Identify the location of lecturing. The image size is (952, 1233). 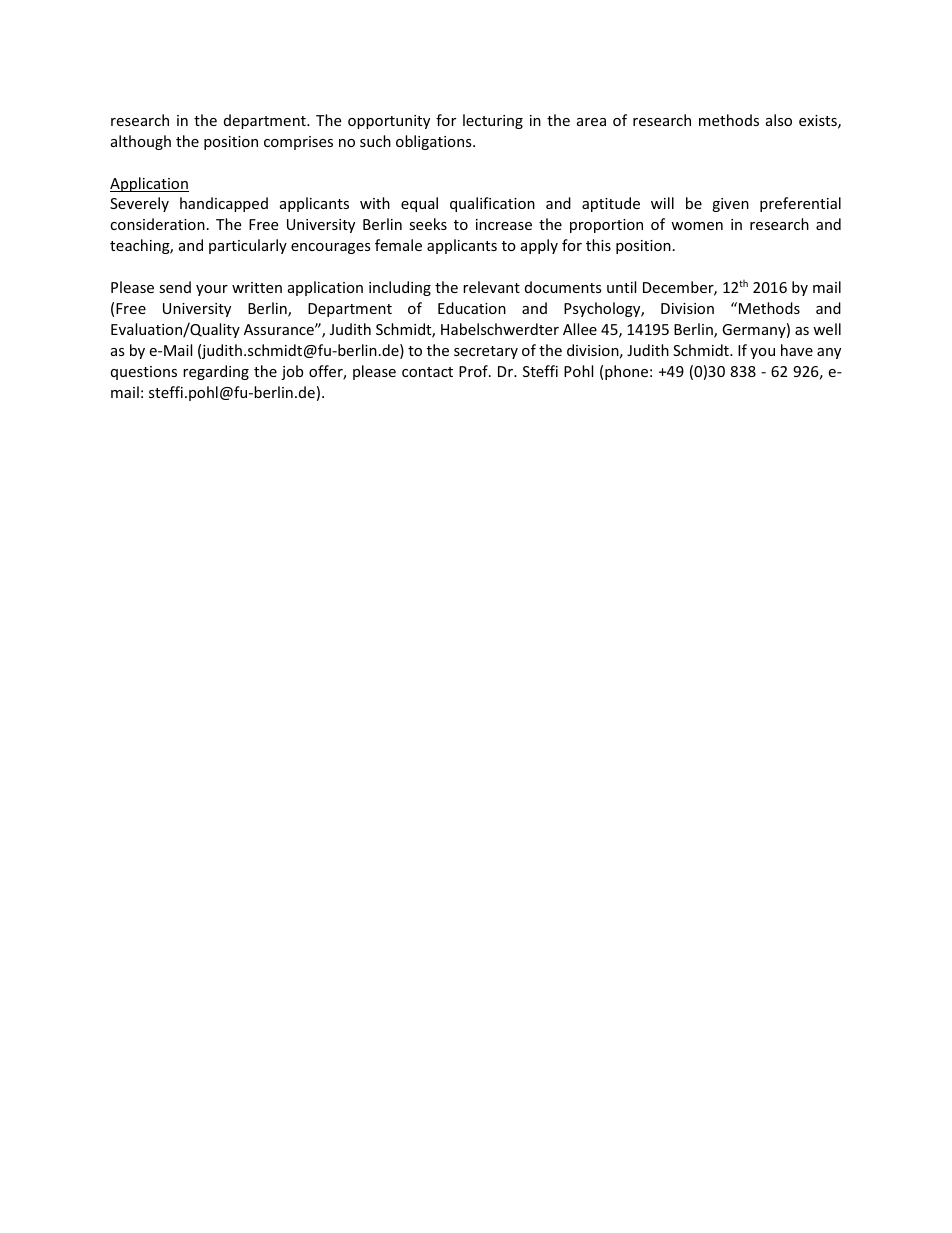
(493, 121).
